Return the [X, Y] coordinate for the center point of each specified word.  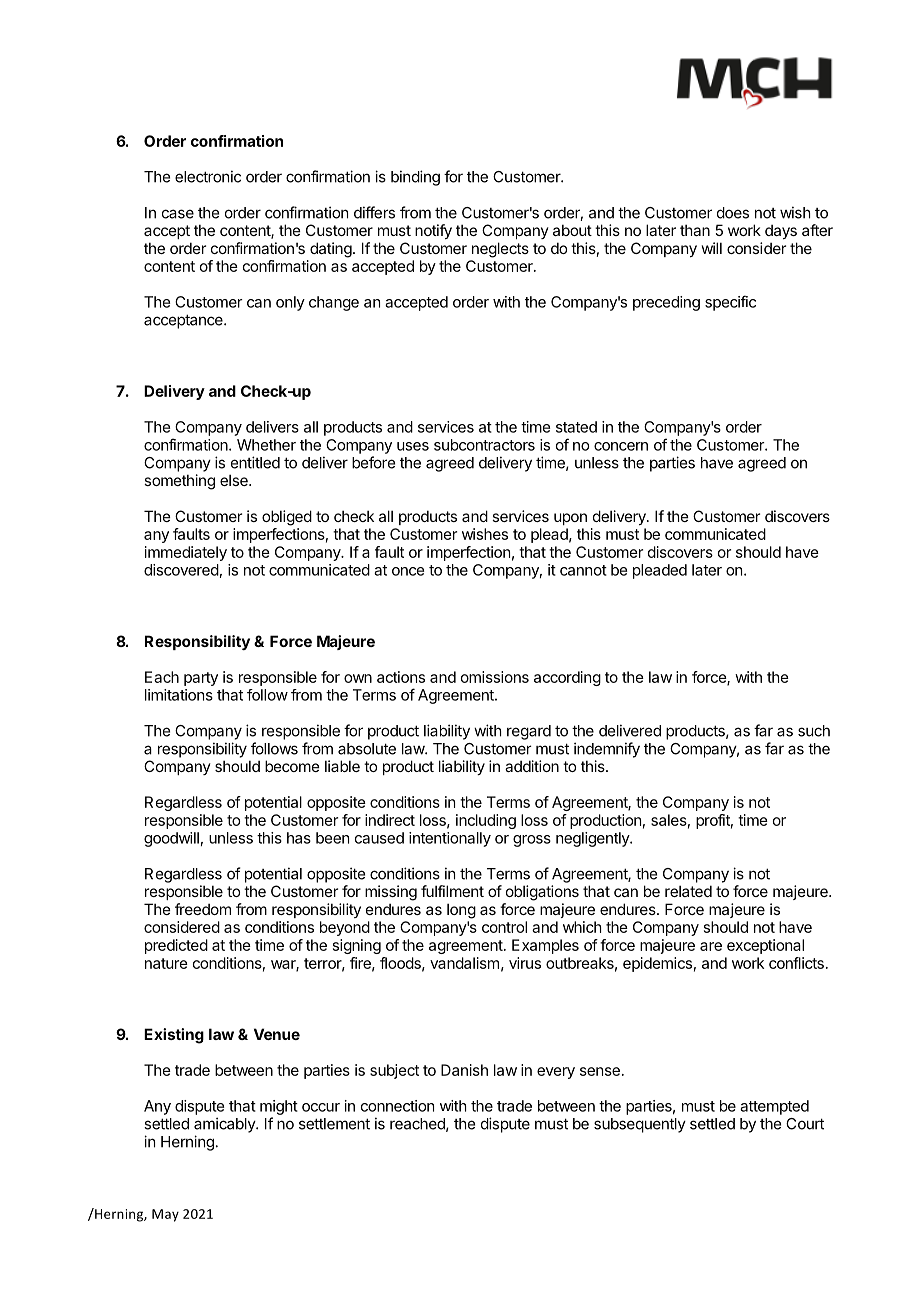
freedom [203, 909]
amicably [225, 1125]
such [814, 731]
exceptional [765, 946]
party [201, 679]
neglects [500, 250]
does [733, 213]
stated [576, 427]
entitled [255, 462]
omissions [495, 677]
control [504, 927]
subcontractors [484, 445]
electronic [208, 176]
